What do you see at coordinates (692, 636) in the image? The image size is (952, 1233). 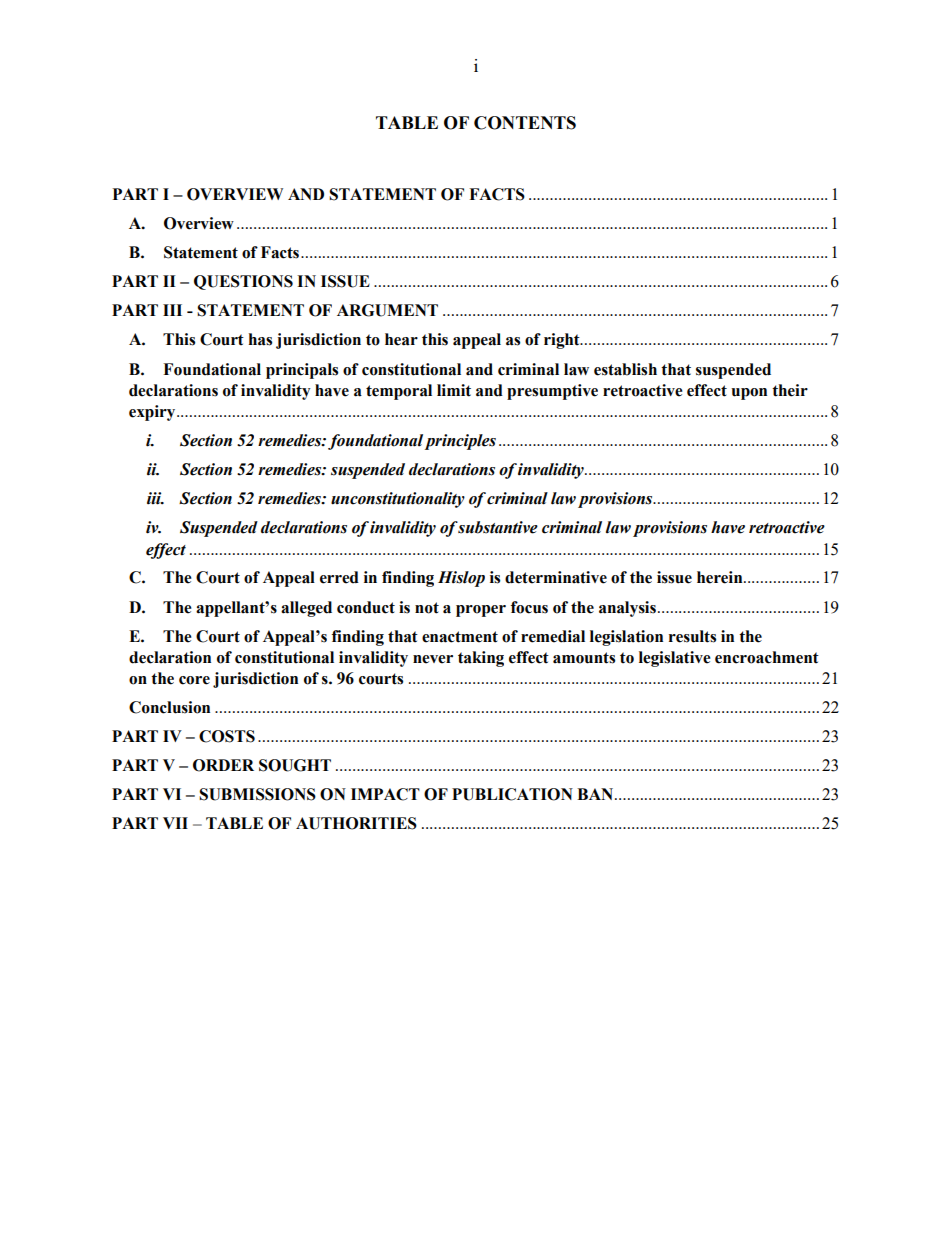 I see `results` at bounding box center [692, 636].
